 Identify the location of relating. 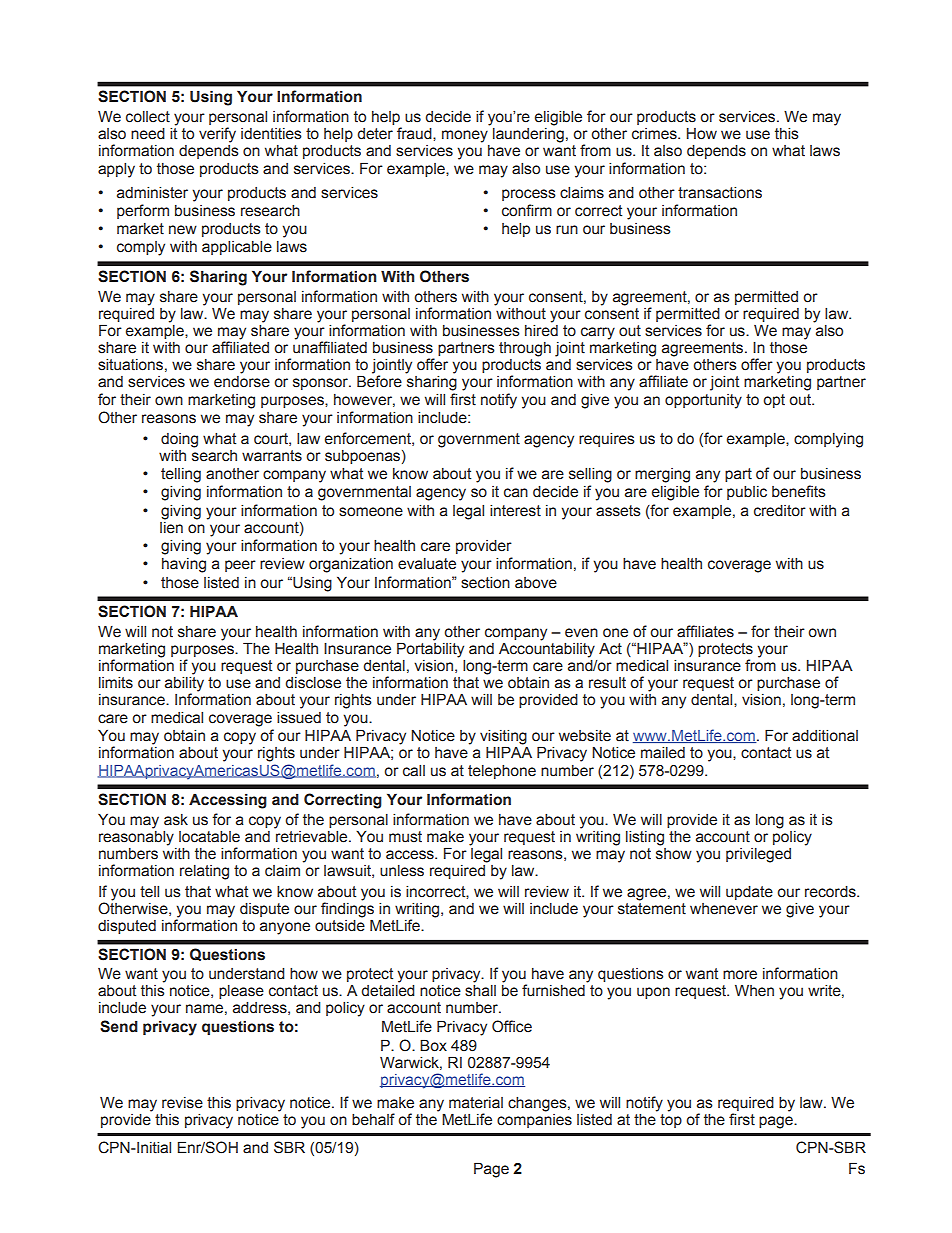
(204, 872).
